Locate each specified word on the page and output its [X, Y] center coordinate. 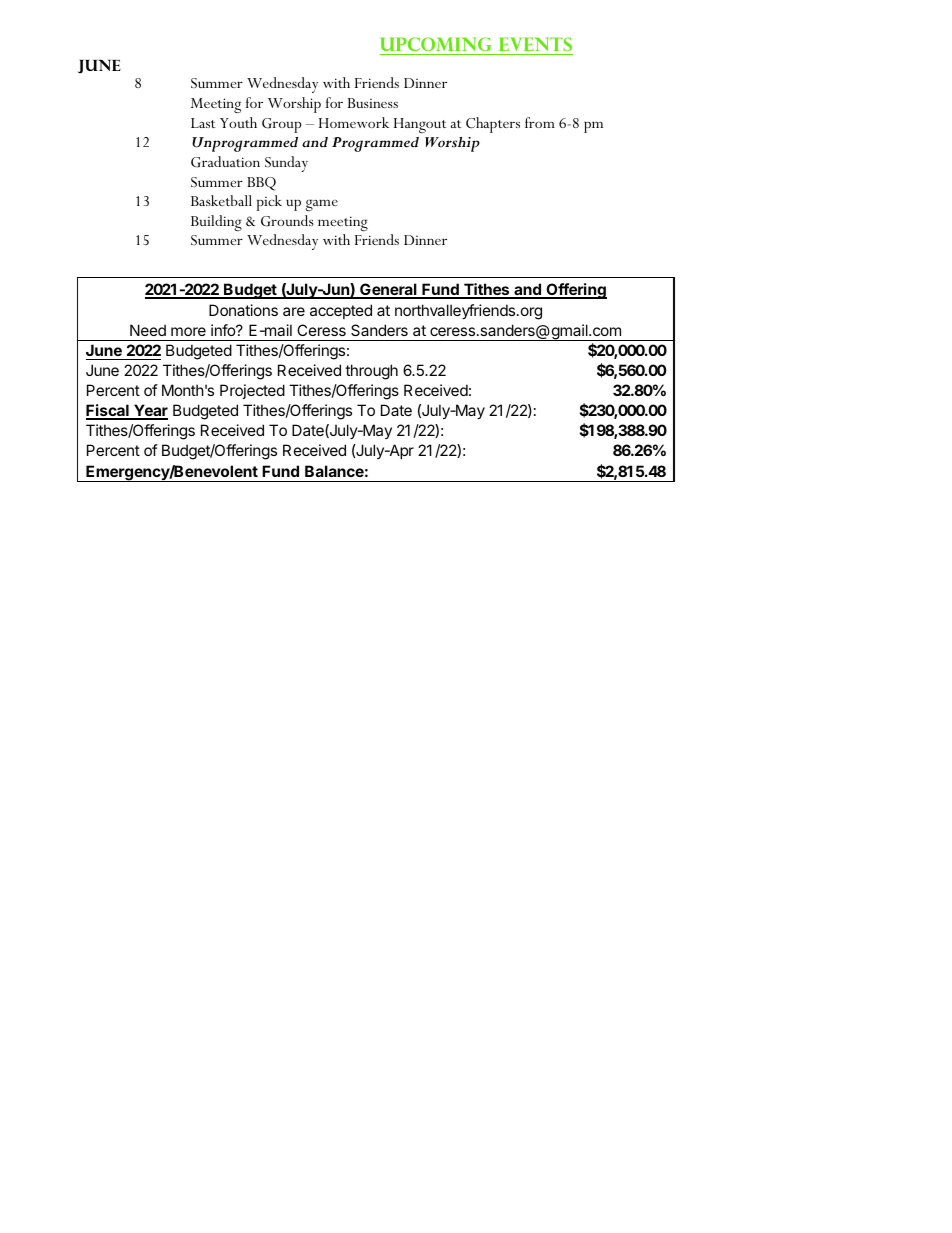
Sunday [286, 164]
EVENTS [534, 46]
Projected [252, 391]
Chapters [493, 125]
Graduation [225, 162]
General [388, 290]
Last [203, 123]
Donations [243, 310]
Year [150, 411]
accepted [341, 311]
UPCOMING [437, 46]
